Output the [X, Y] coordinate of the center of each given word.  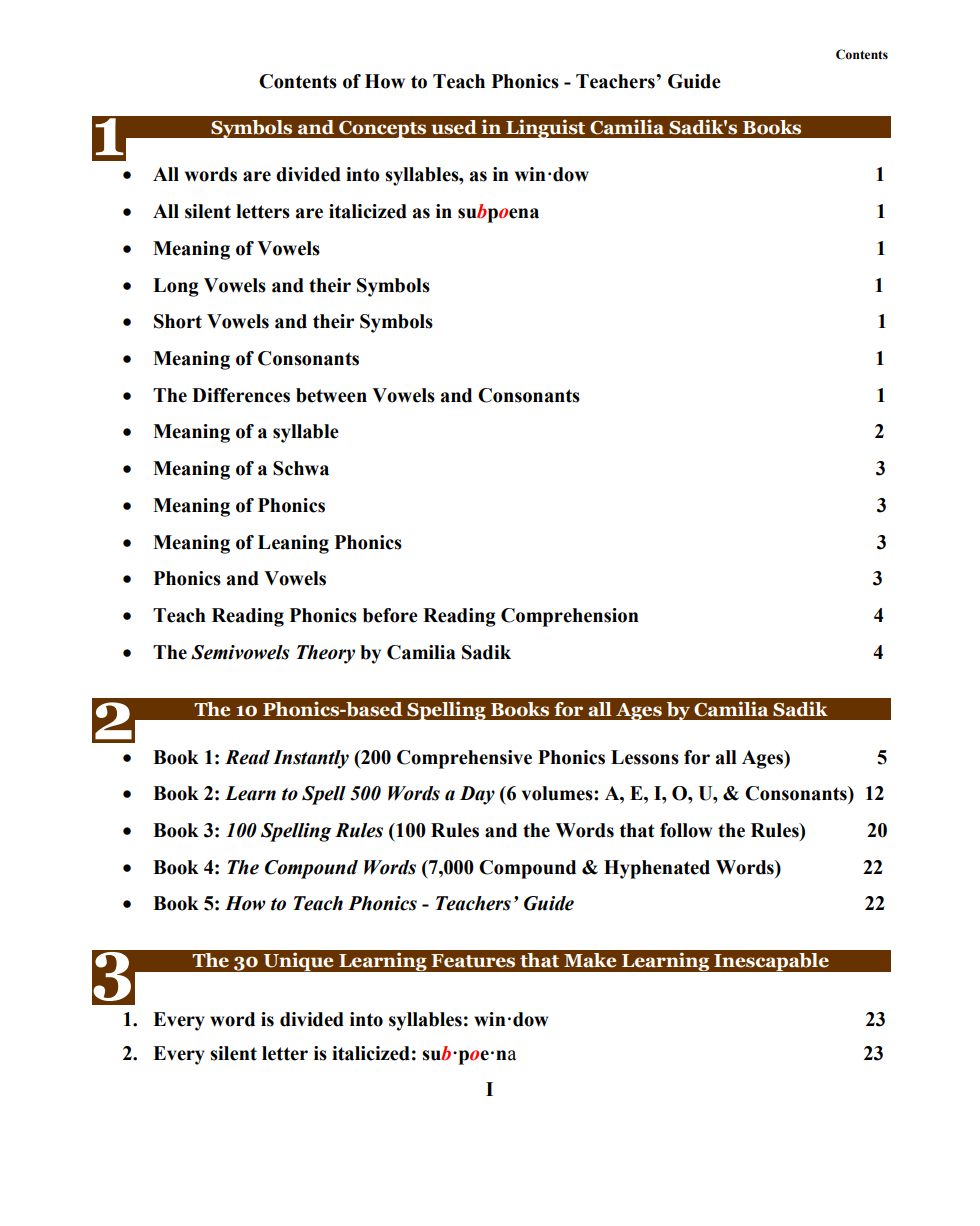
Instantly [311, 759]
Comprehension [569, 617]
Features [473, 961]
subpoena [498, 213]
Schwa [301, 468]
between [331, 395]
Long [176, 287]
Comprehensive [464, 759]
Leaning [293, 544]
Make [590, 960]
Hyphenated [657, 869]
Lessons [645, 757]
